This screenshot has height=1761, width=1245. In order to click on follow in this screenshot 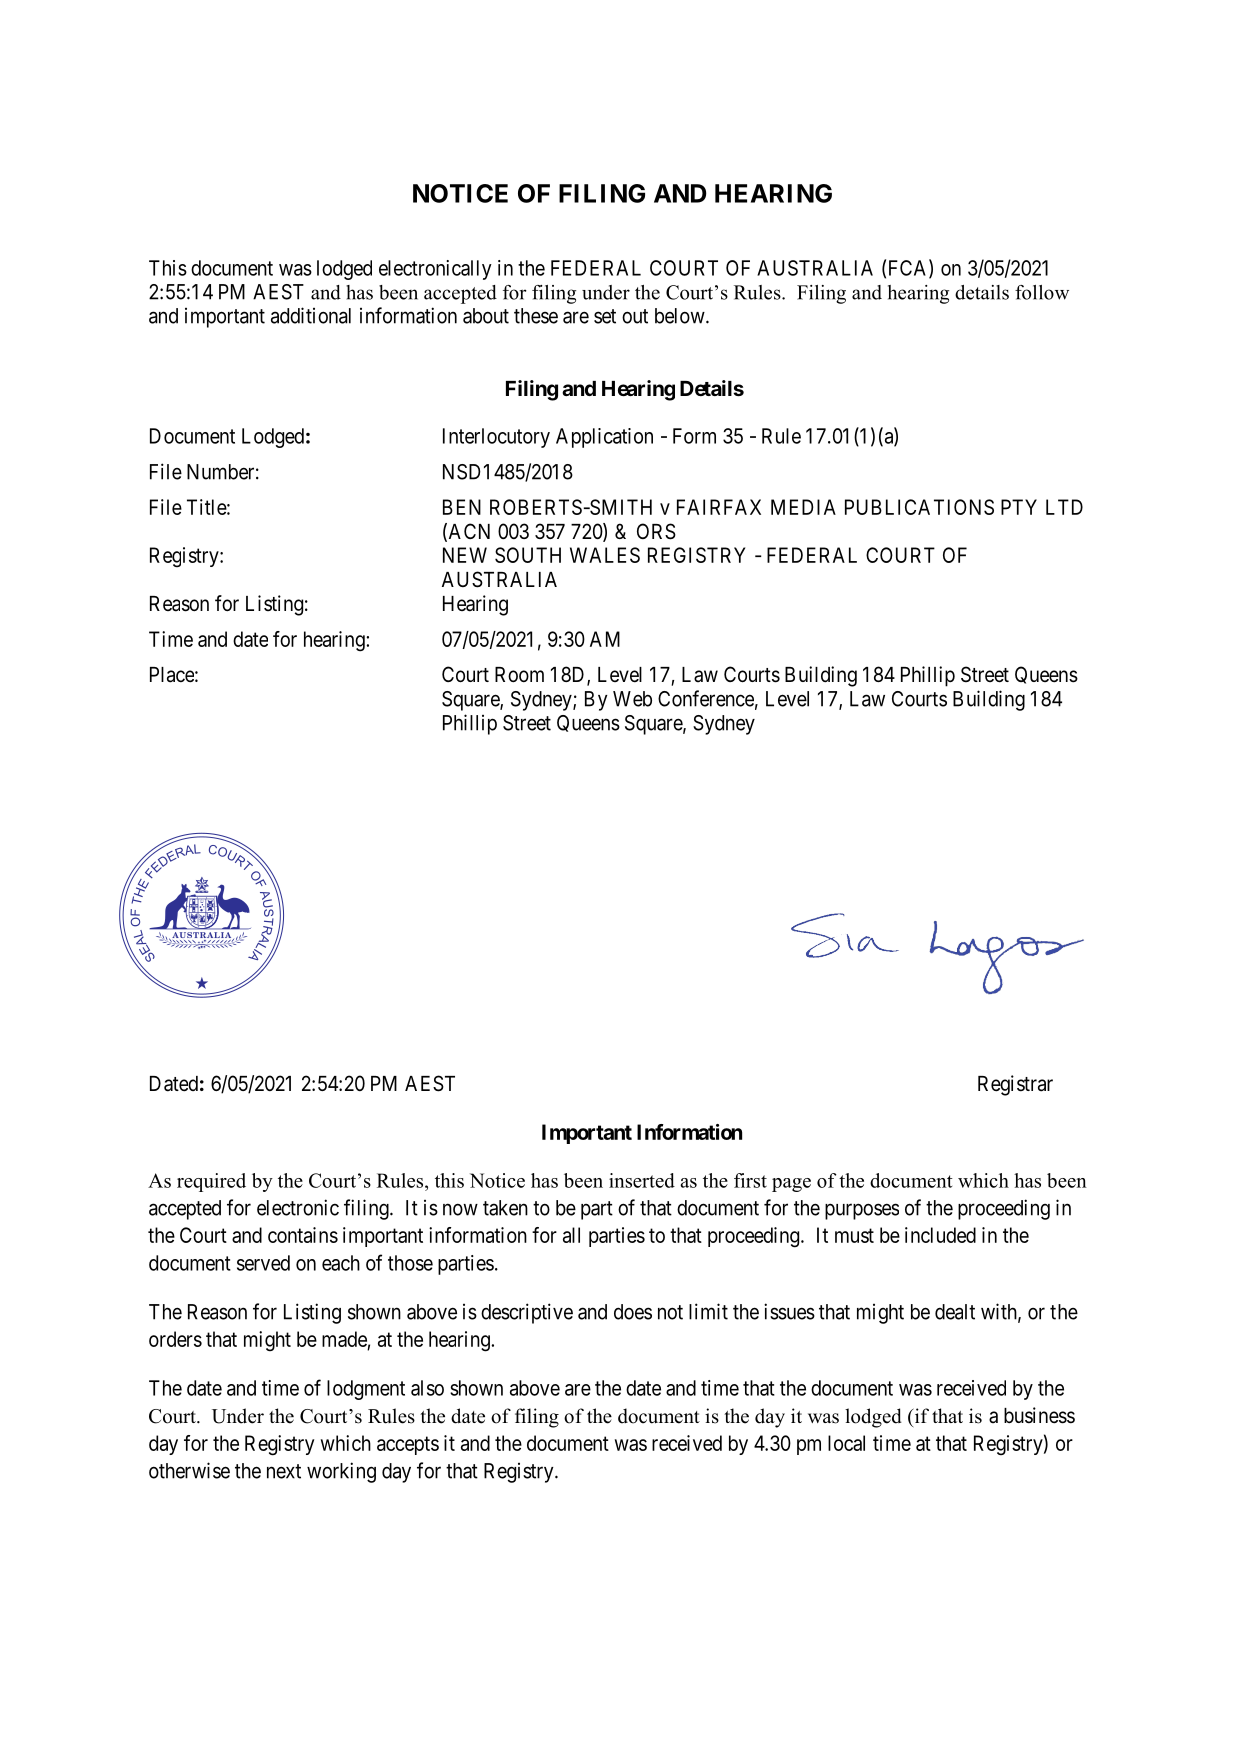, I will do `click(1042, 292)`.
